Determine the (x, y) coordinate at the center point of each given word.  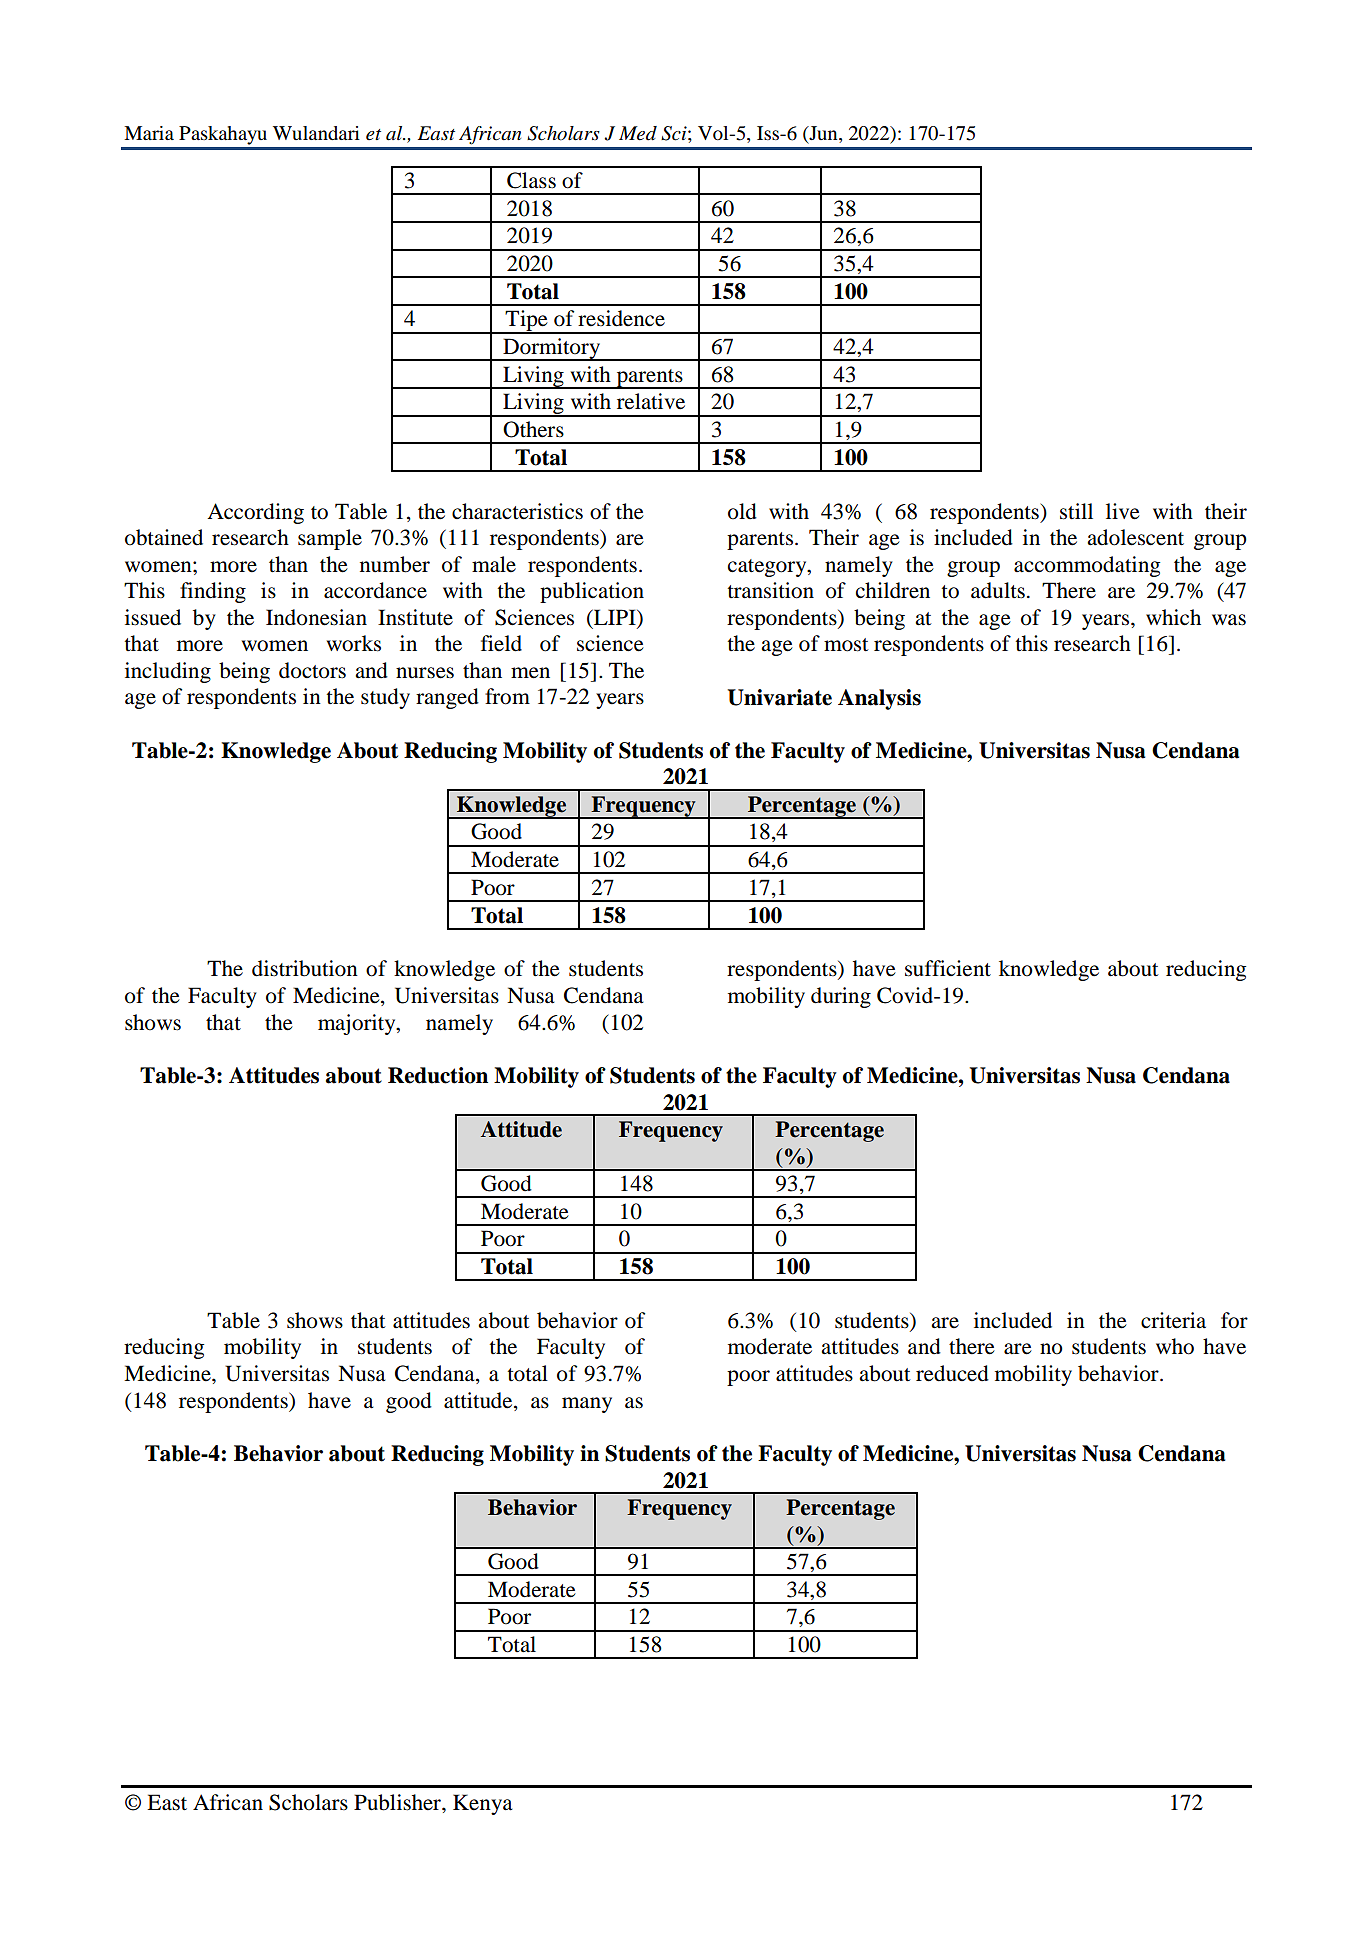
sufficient (948, 968)
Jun (823, 133)
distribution (305, 968)
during (841, 997)
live (1123, 511)
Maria (149, 133)
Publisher (398, 1802)
